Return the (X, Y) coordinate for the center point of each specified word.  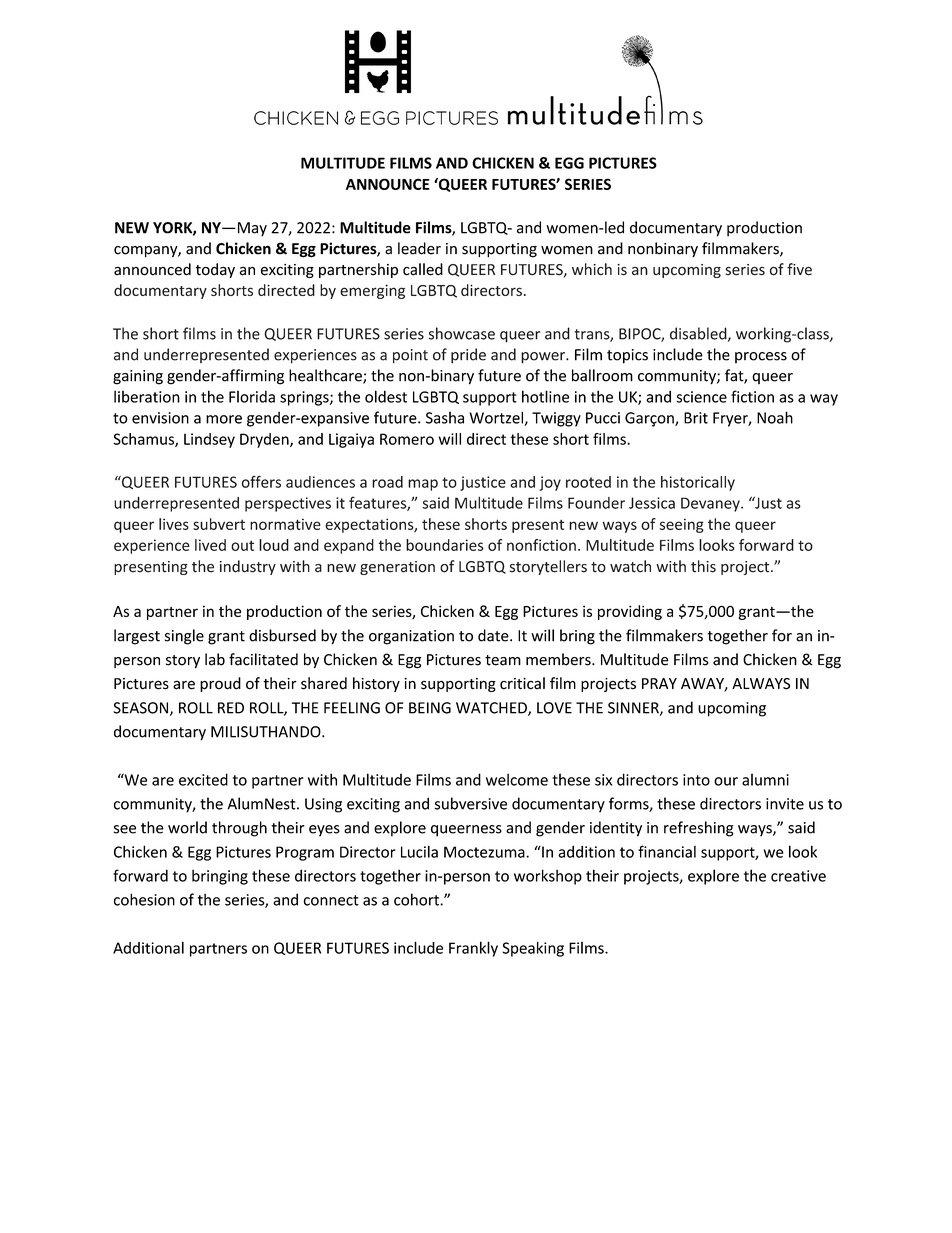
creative (798, 876)
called (423, 269)
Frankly (473, 949)
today (215, 270)
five (799, 269)
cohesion (144, 899)
